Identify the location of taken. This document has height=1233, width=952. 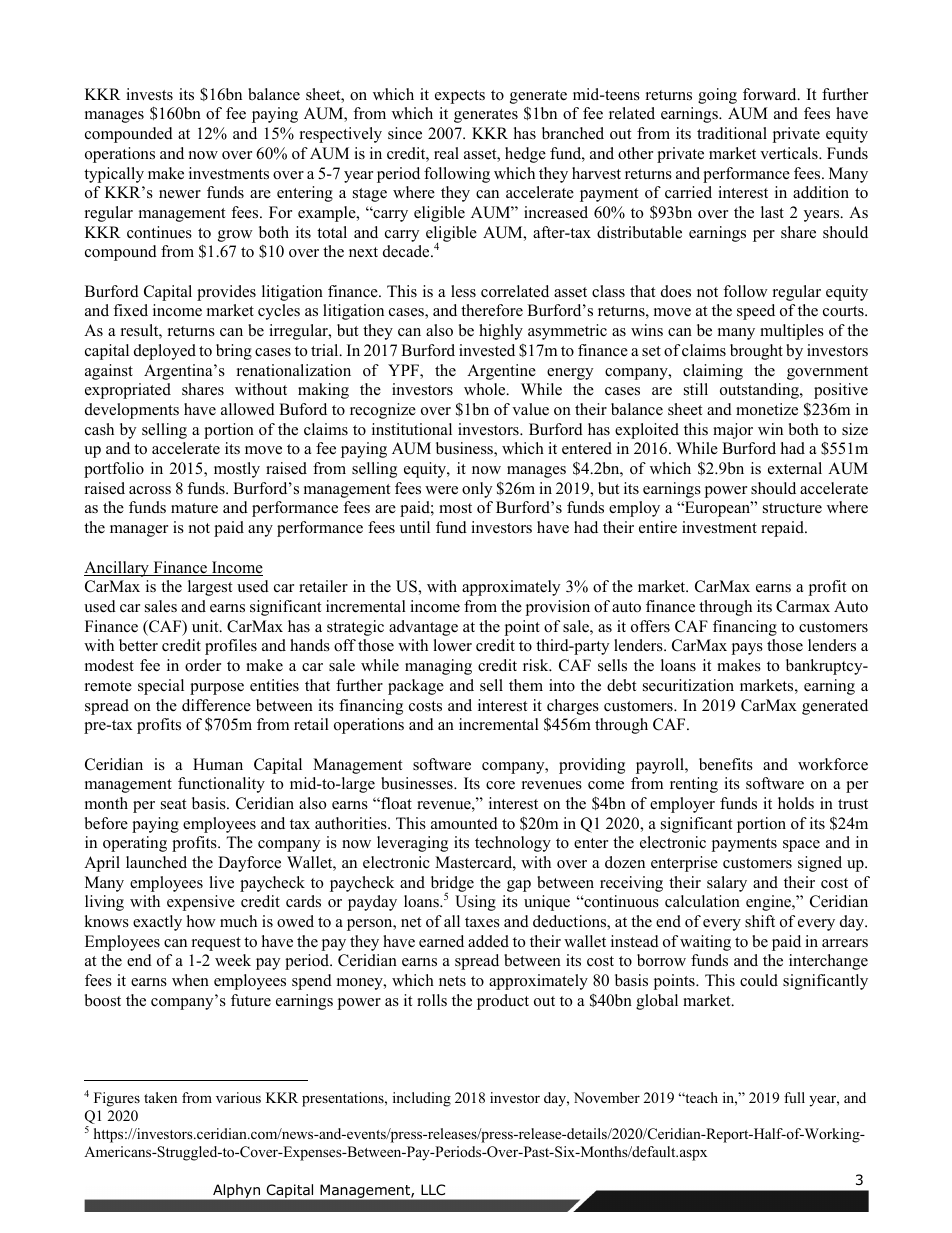
(160, 1097).
